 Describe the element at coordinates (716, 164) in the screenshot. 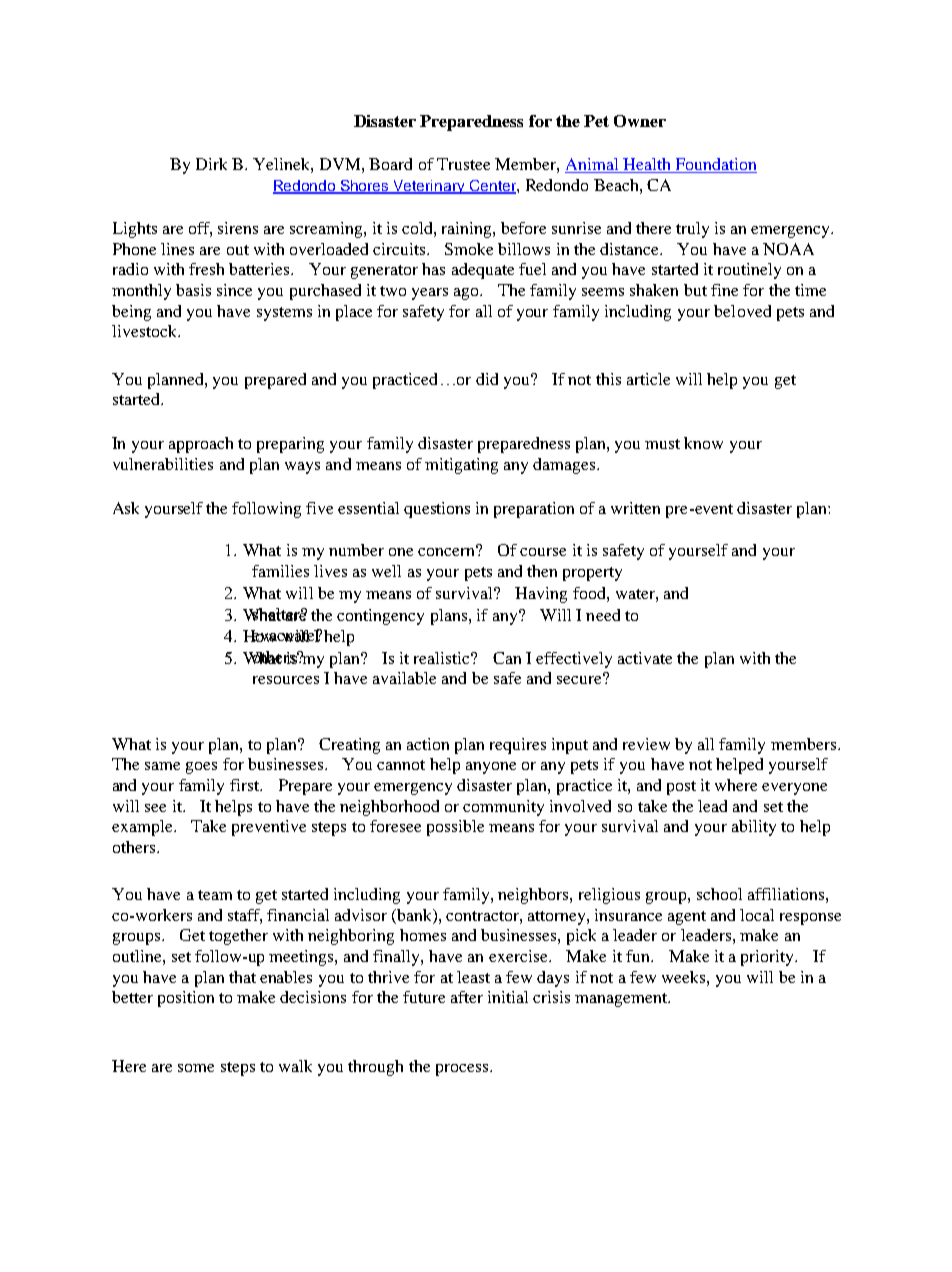

I see `Foundation` at that location.
